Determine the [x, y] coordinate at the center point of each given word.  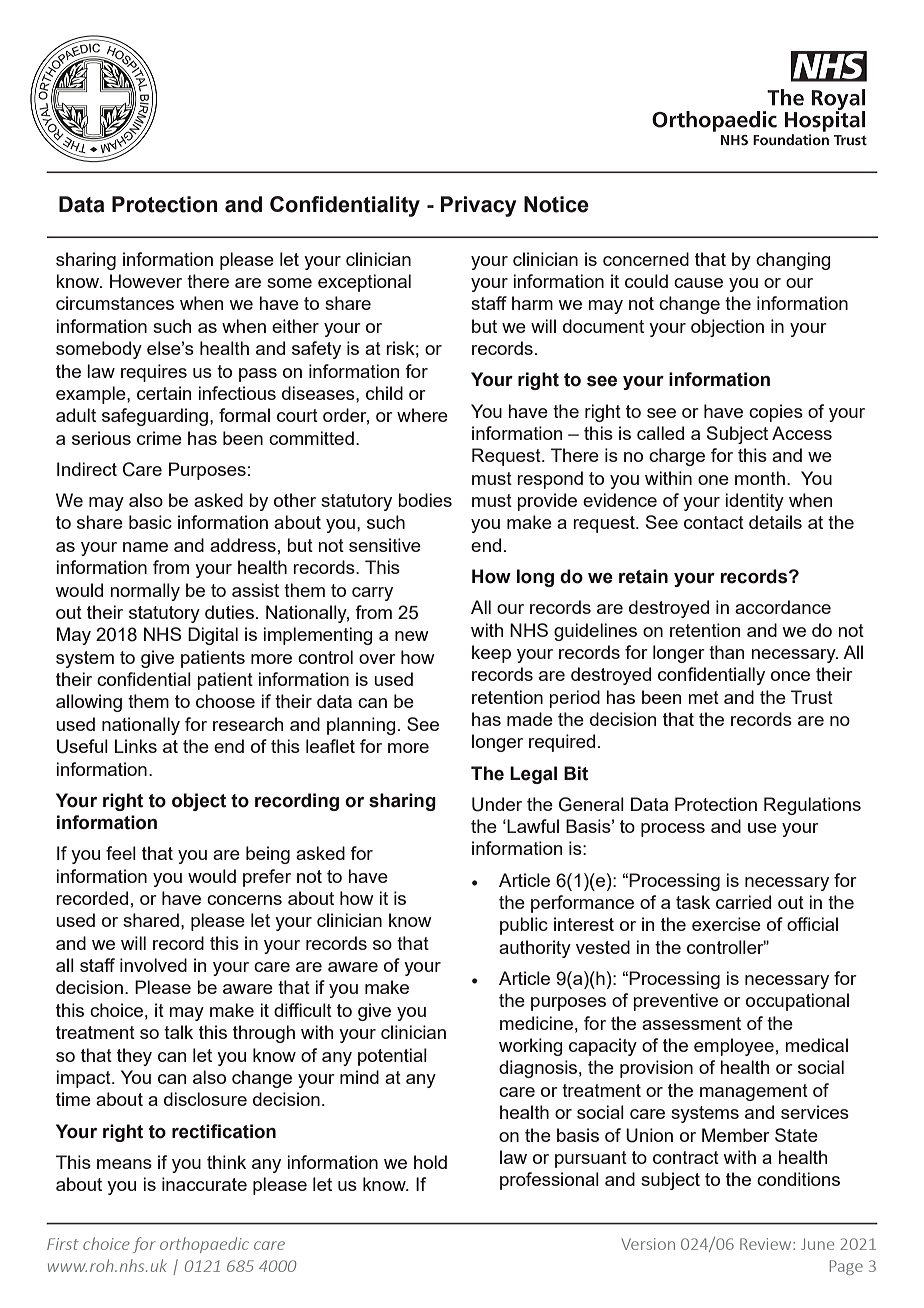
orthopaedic [204, 1245]
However [146, 281]
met [703, 697]
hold [430, 1162]
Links [136, 746]
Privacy [478, 206]
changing [793, 261]
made [530, 719]
